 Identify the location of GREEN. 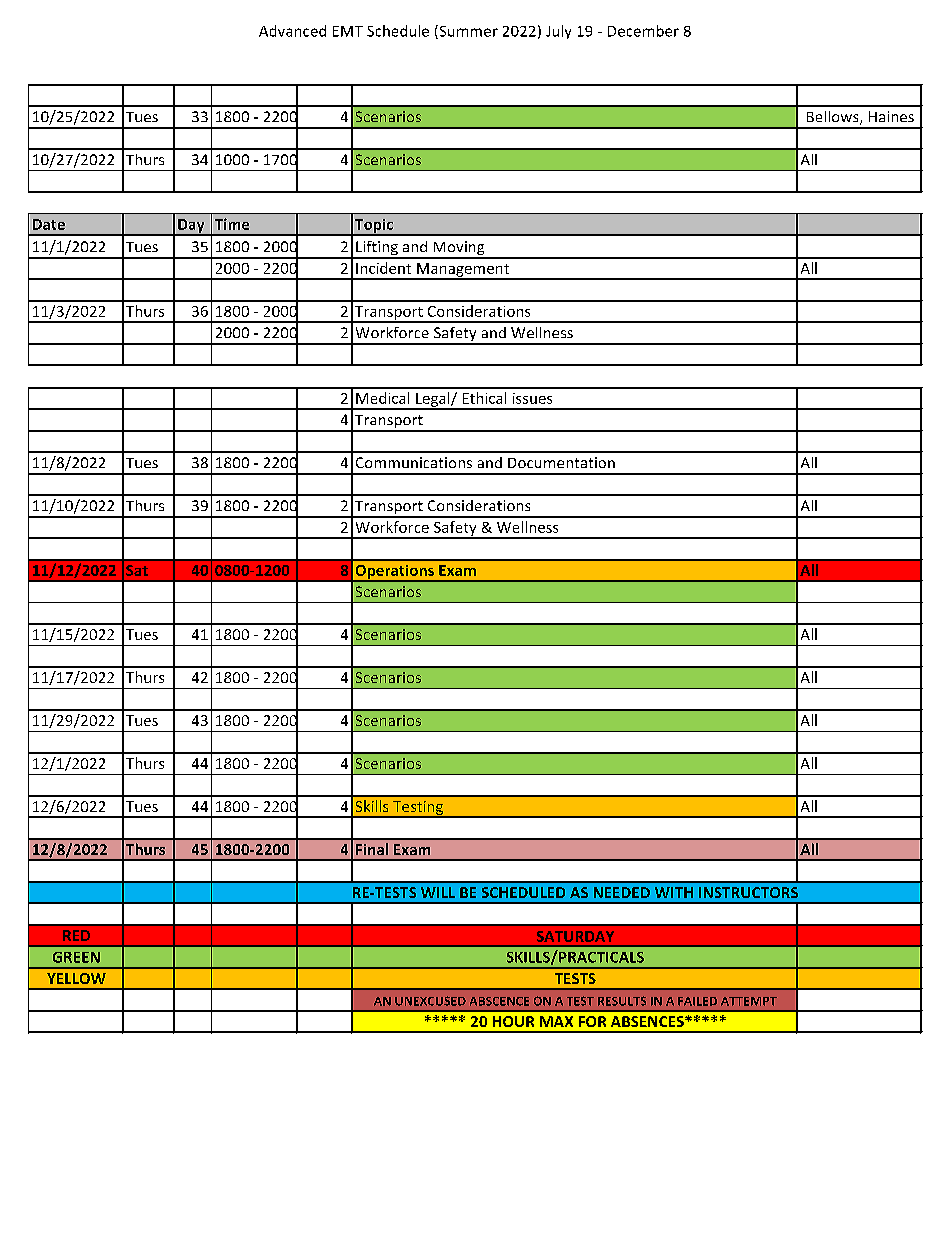
(76, 957).
